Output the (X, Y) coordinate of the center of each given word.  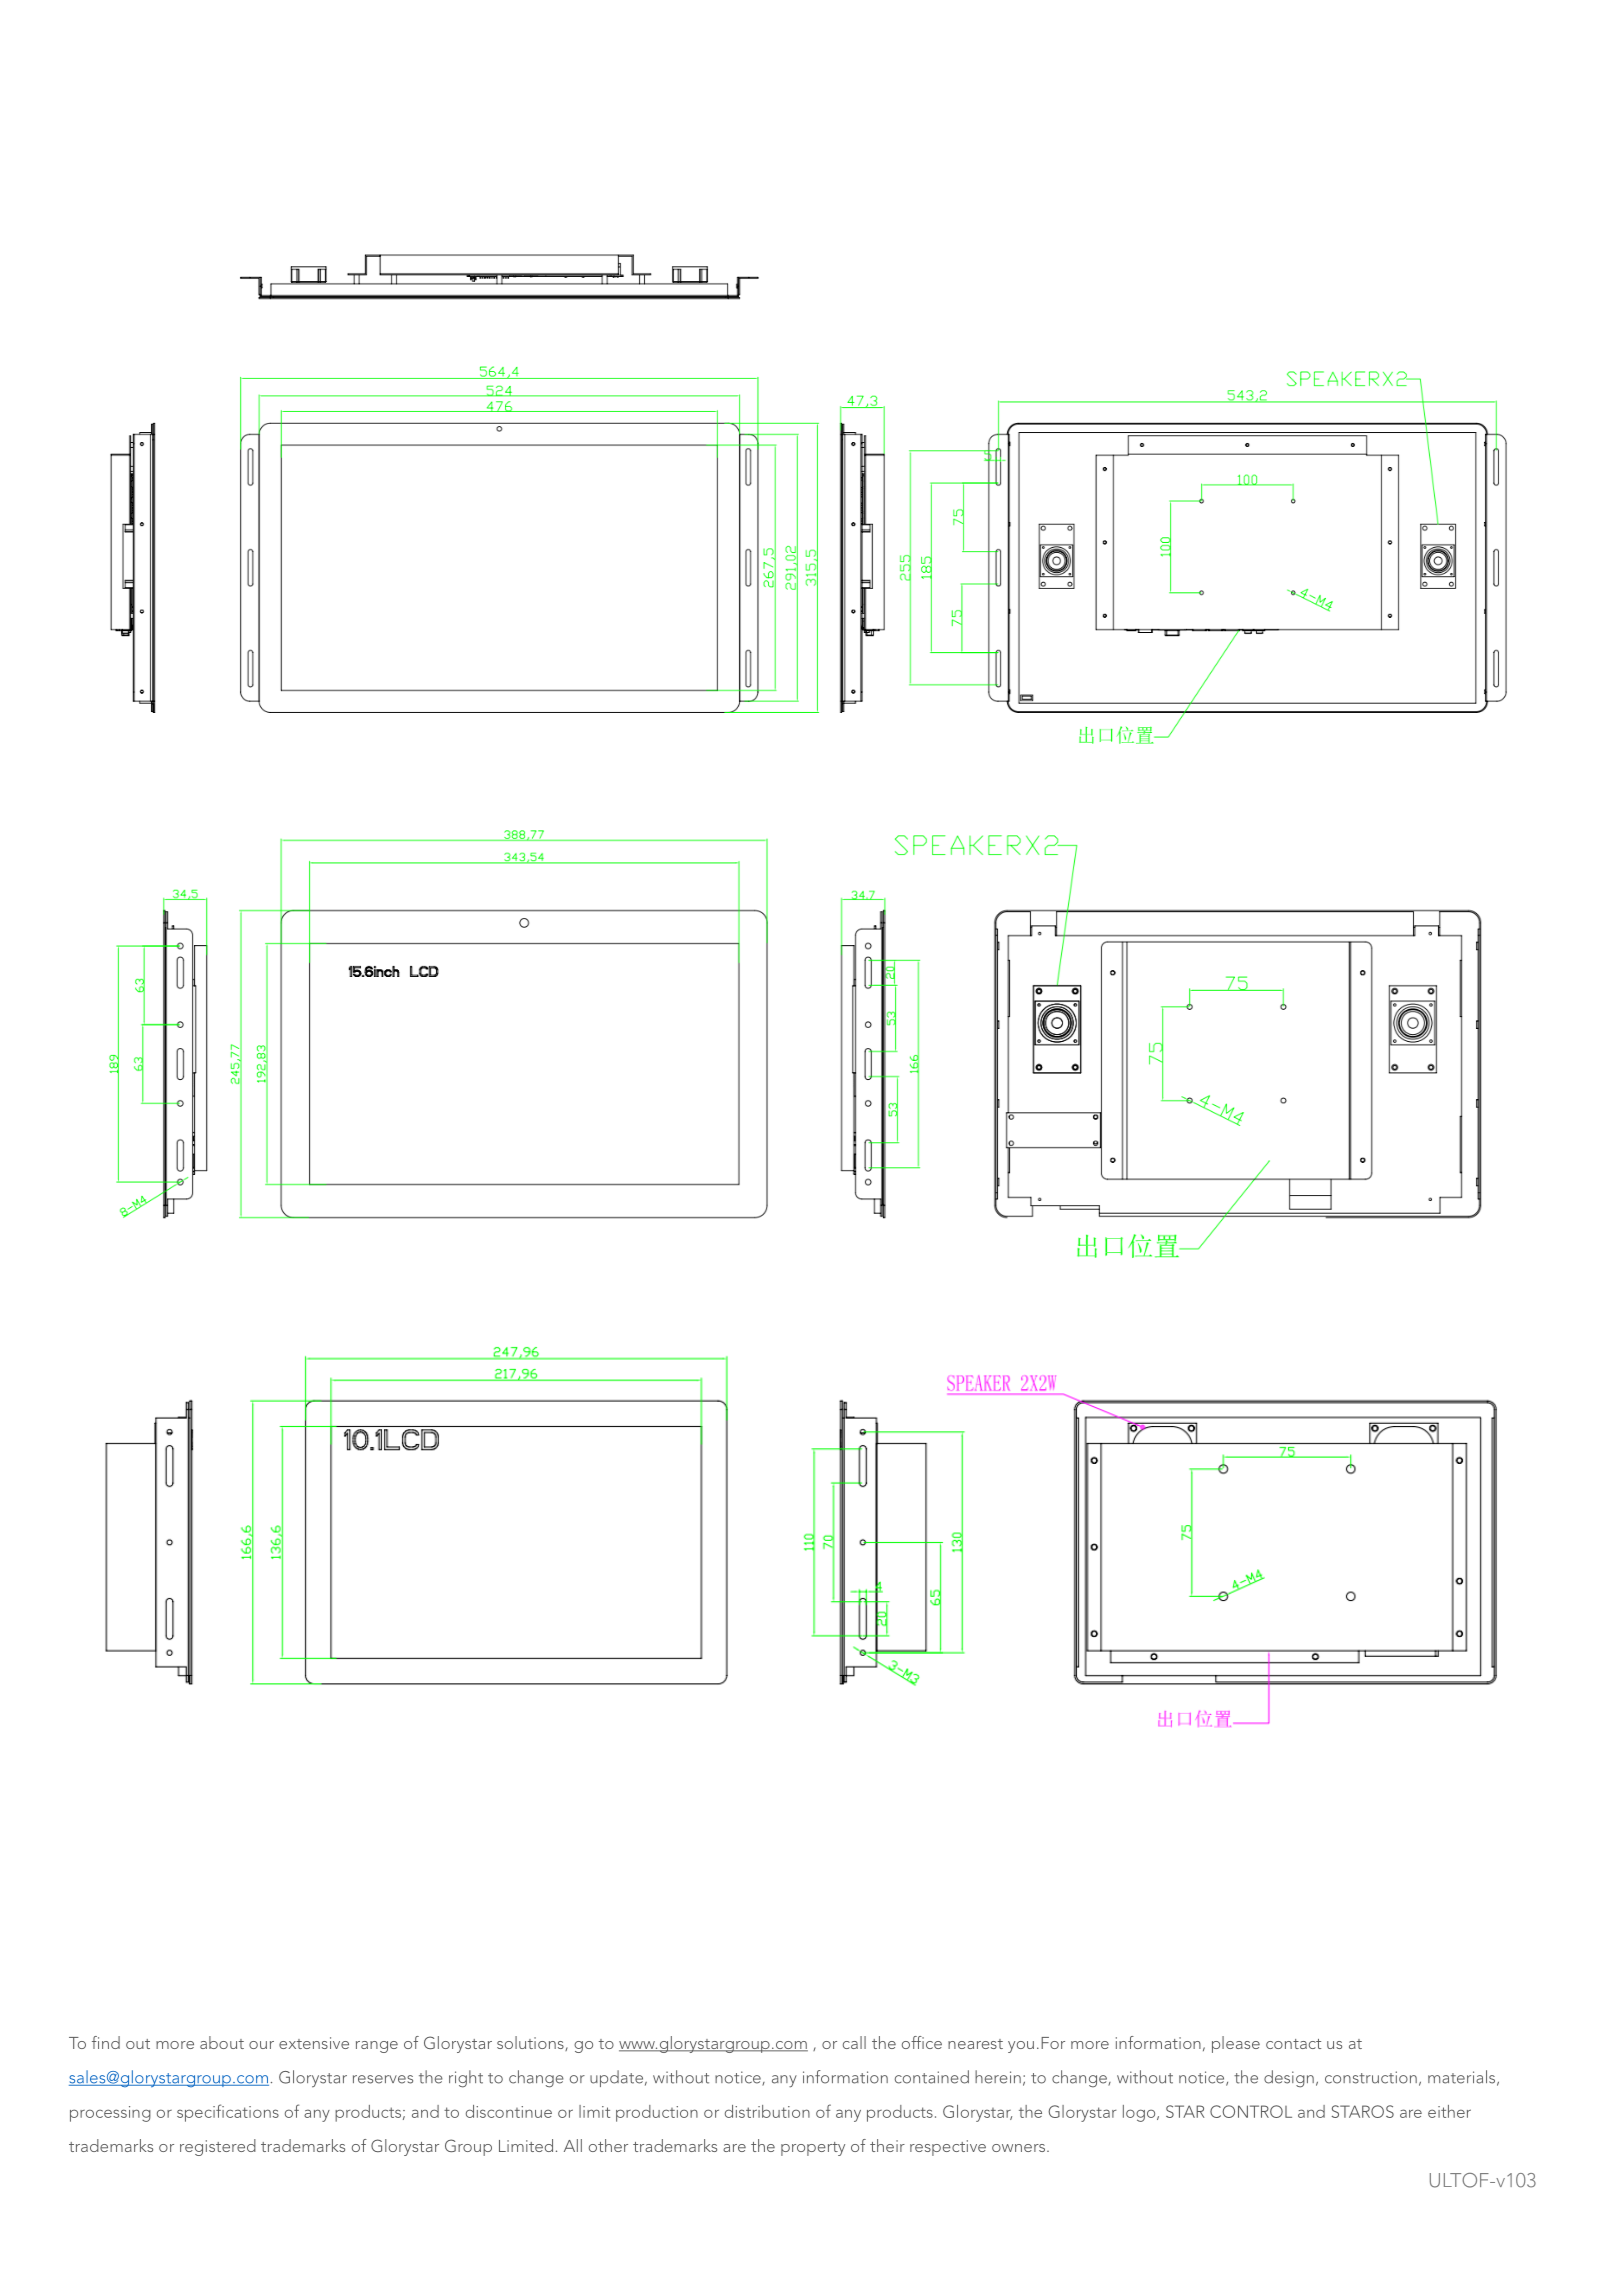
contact (1293, 2044)
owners (1020, 2148)
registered (218, 2147)
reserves (383, 2079)
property (813, 2149)
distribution (767, 2111)
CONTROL (1251, 2111)
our (261, 2045)
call (854, 2042)
